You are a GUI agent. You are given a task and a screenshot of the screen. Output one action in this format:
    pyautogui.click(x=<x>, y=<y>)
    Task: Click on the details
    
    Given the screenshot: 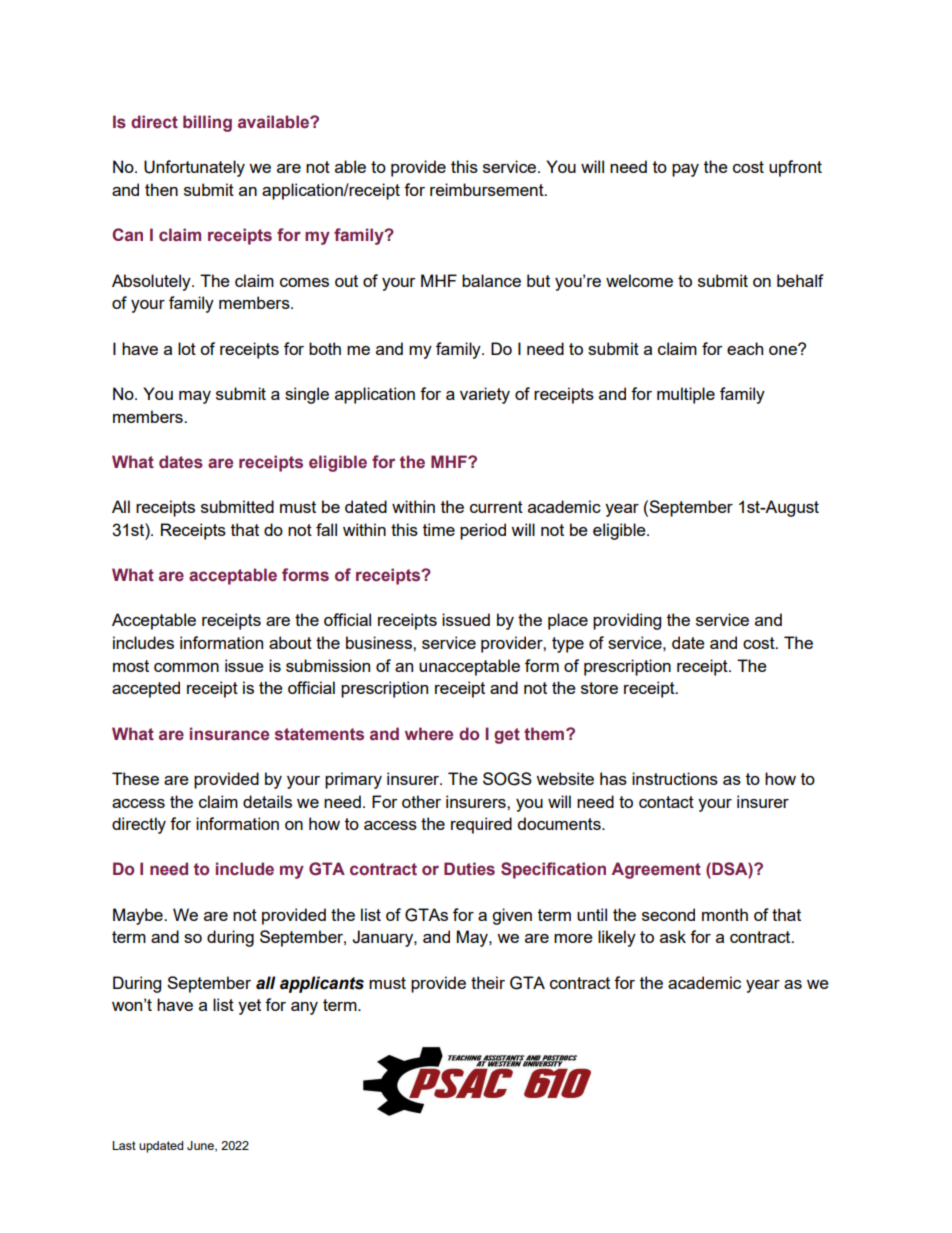 What is the action you would take?
    pyautogui.click(x=267, y=801)
